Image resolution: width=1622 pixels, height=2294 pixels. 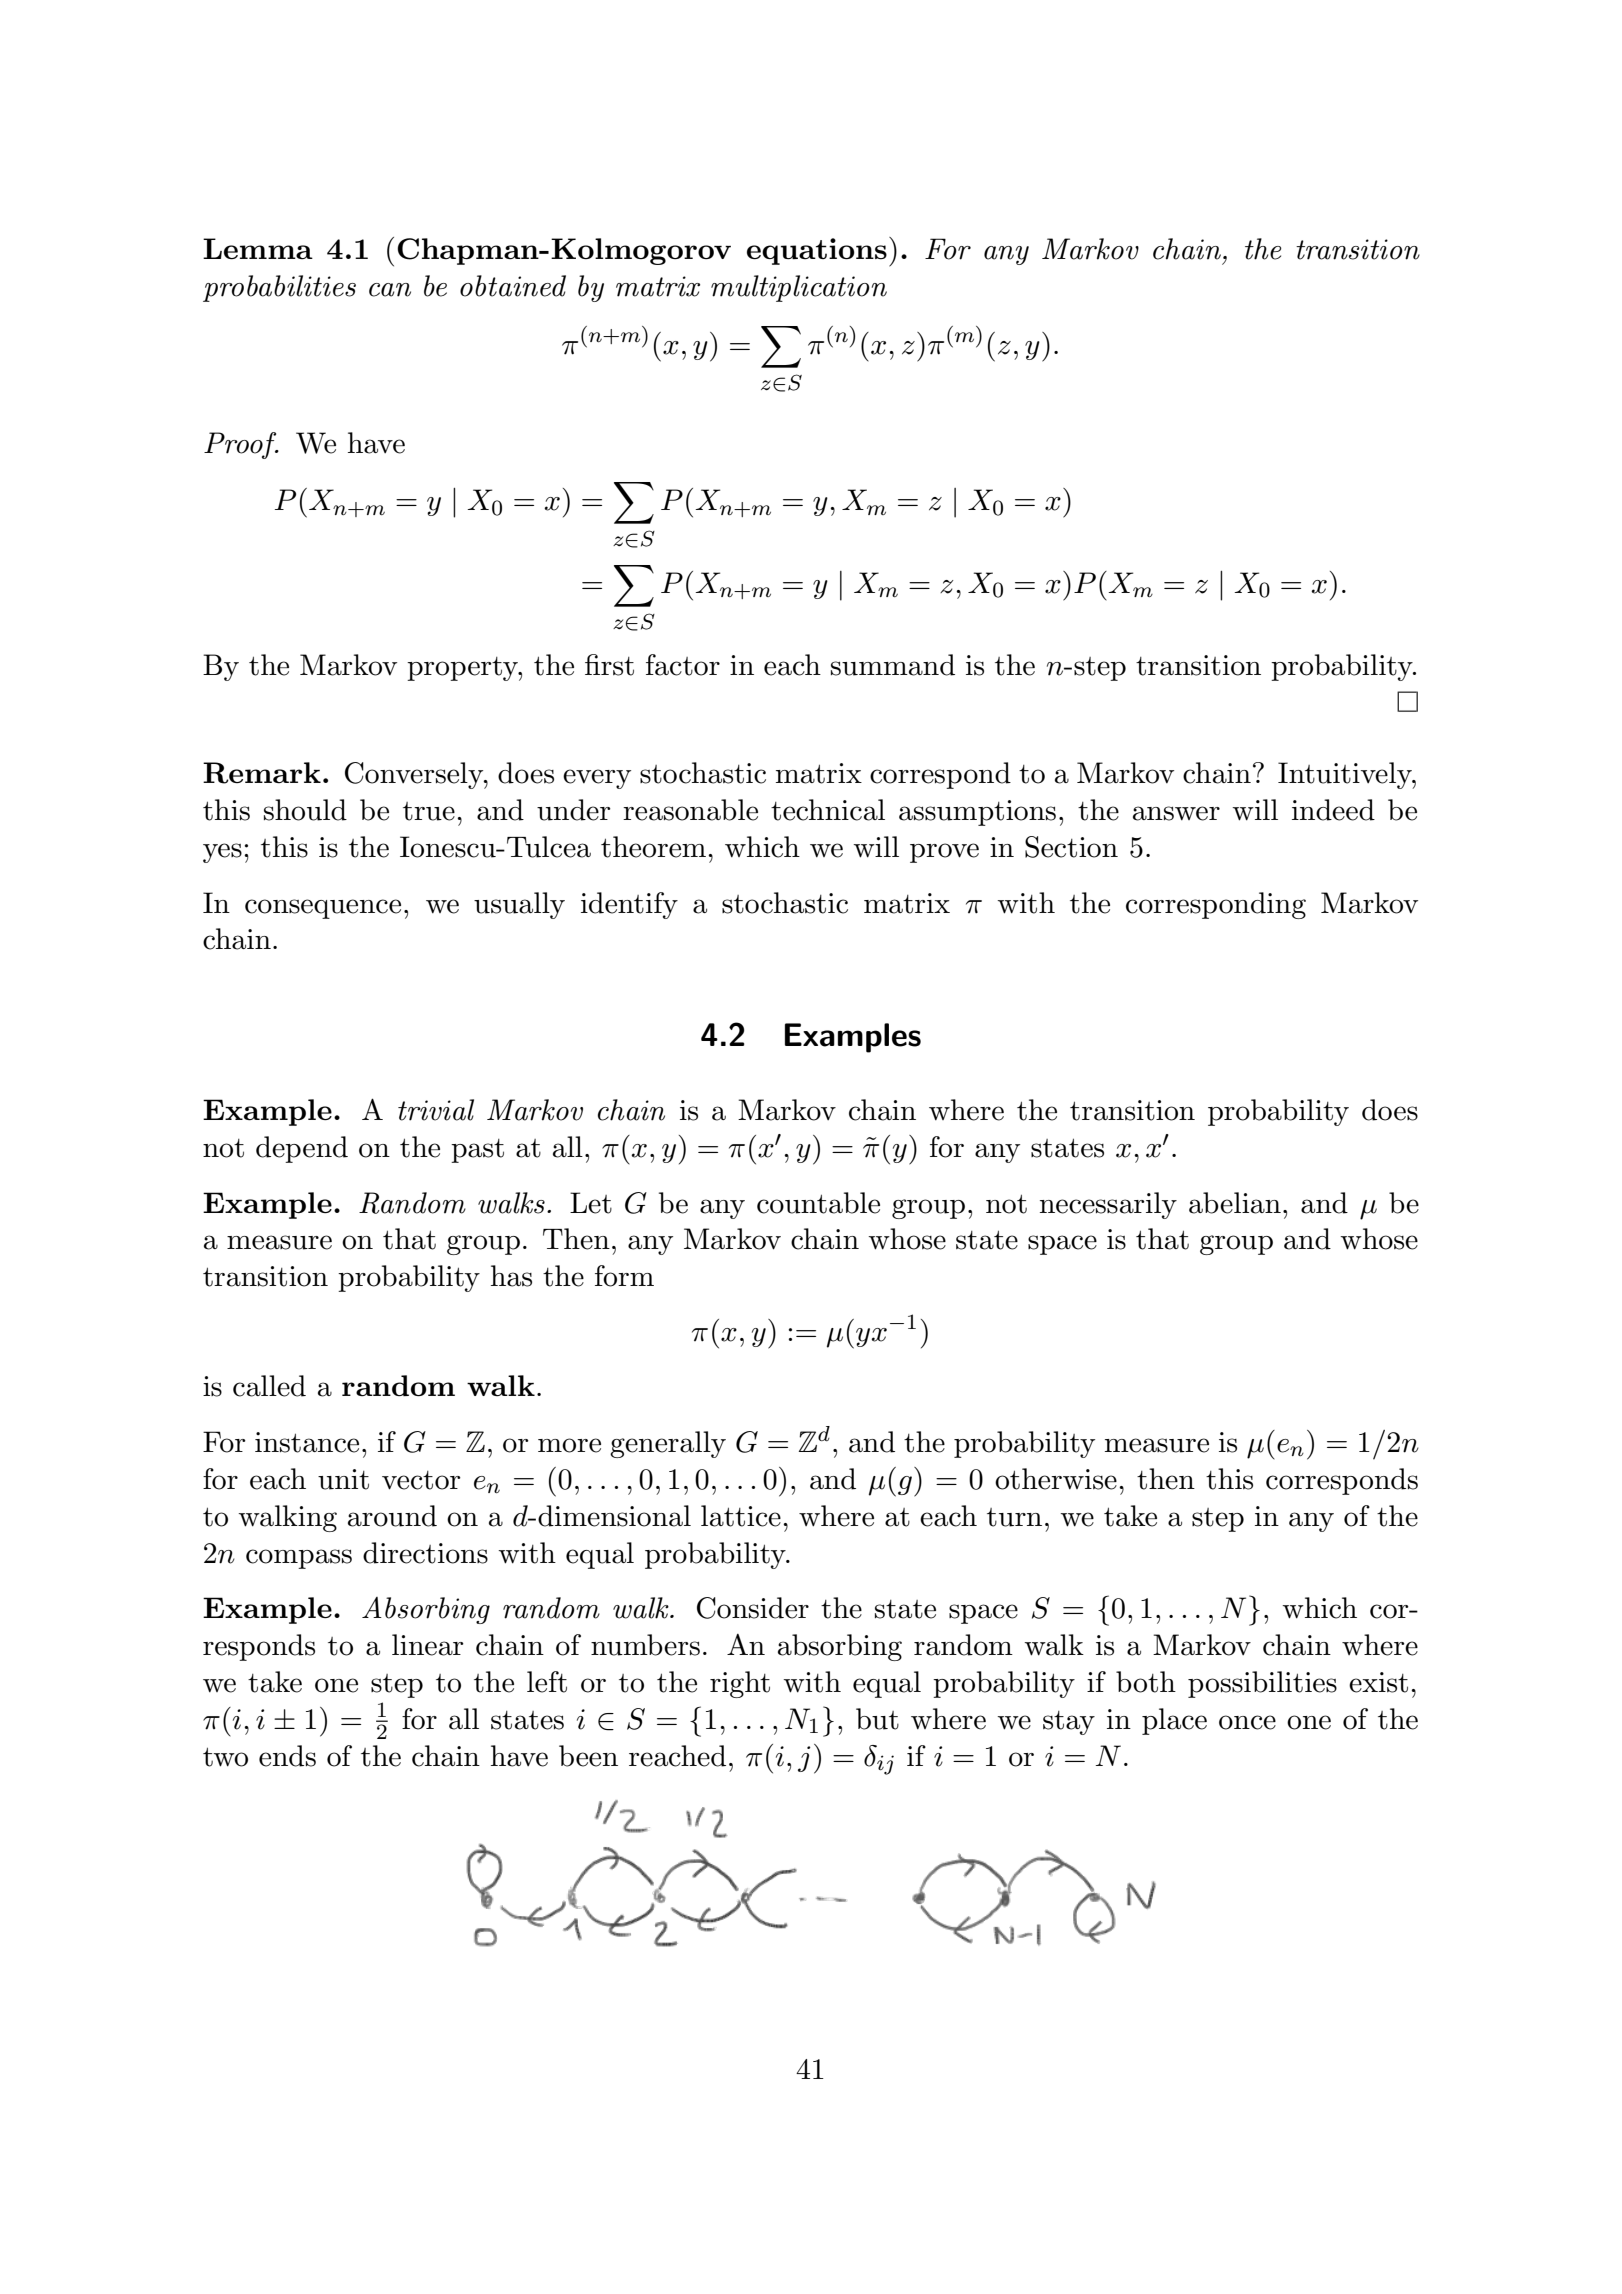 I want to click on consequence, so click(x=323, y=909).
